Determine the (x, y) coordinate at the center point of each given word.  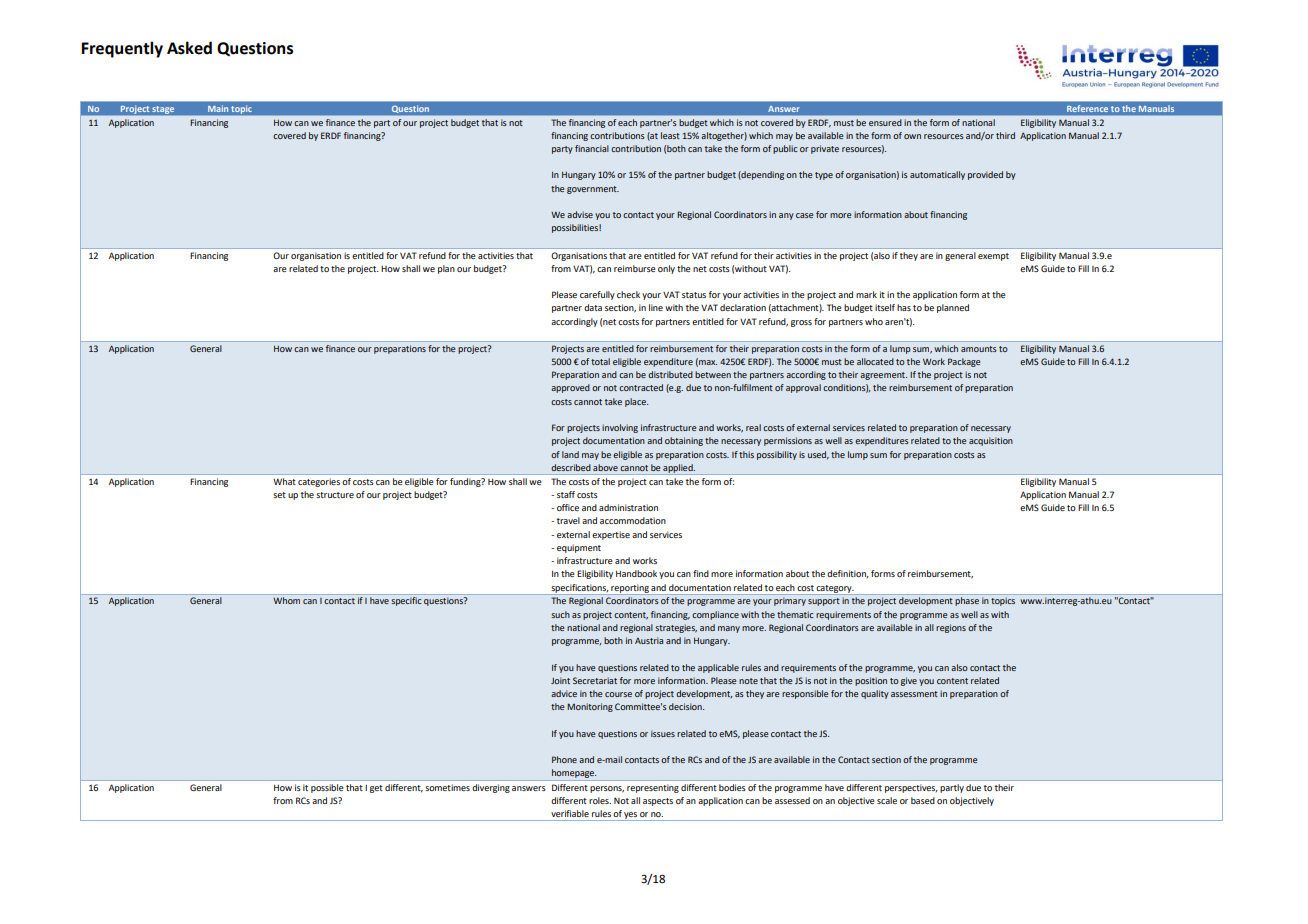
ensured (885, 122)
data (593, 307)
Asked (189, 48)
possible (327, 788)
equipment (579, 548)
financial (592, 148)
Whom (286, 600)
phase (967, 601)
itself (885, 307)
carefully (597, 295)
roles (600, 800)
